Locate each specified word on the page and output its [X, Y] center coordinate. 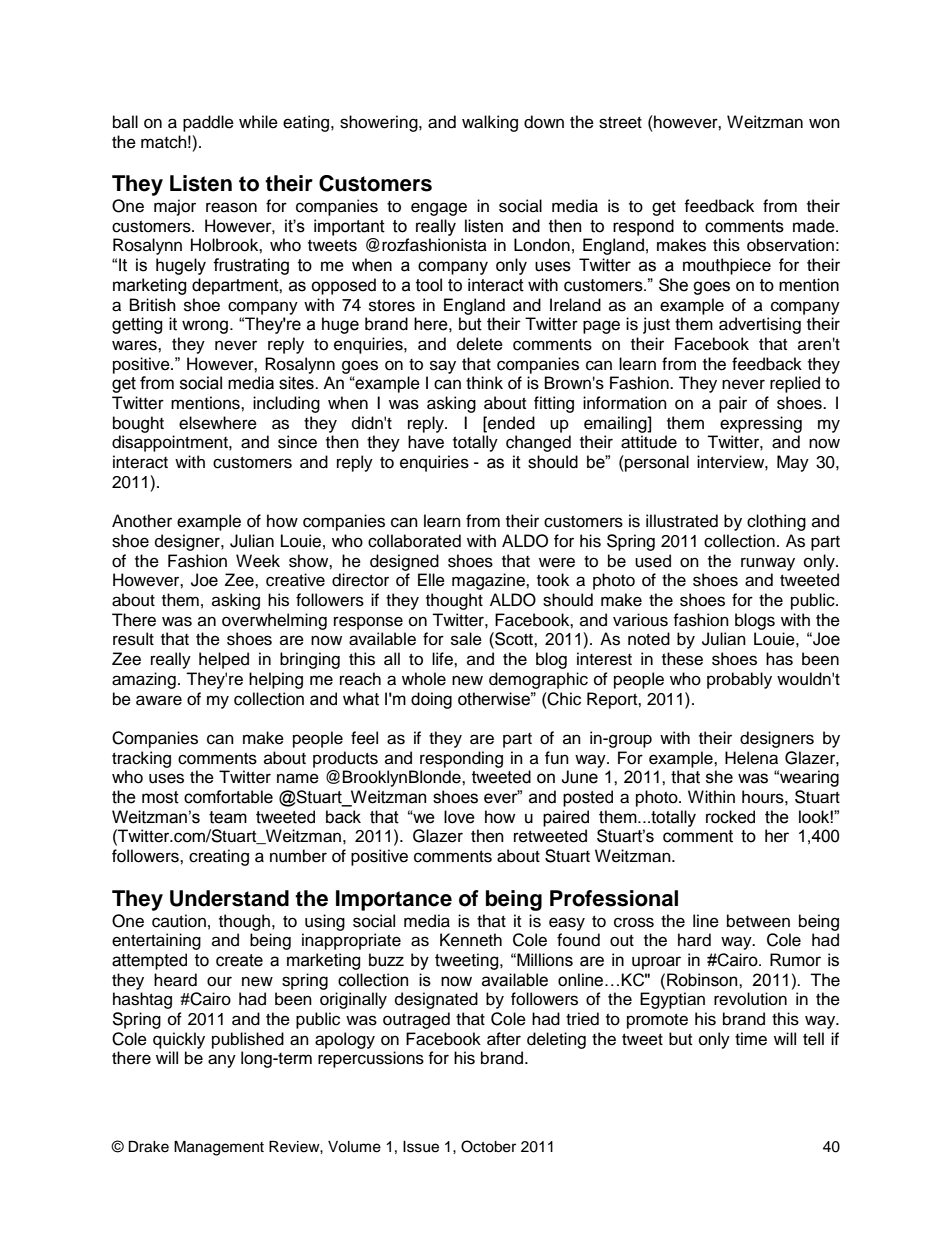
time [751, 1039]
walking [490, 123]
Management [219, 1148]
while [258, 122]
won [824, 123]
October [488, 1146]
